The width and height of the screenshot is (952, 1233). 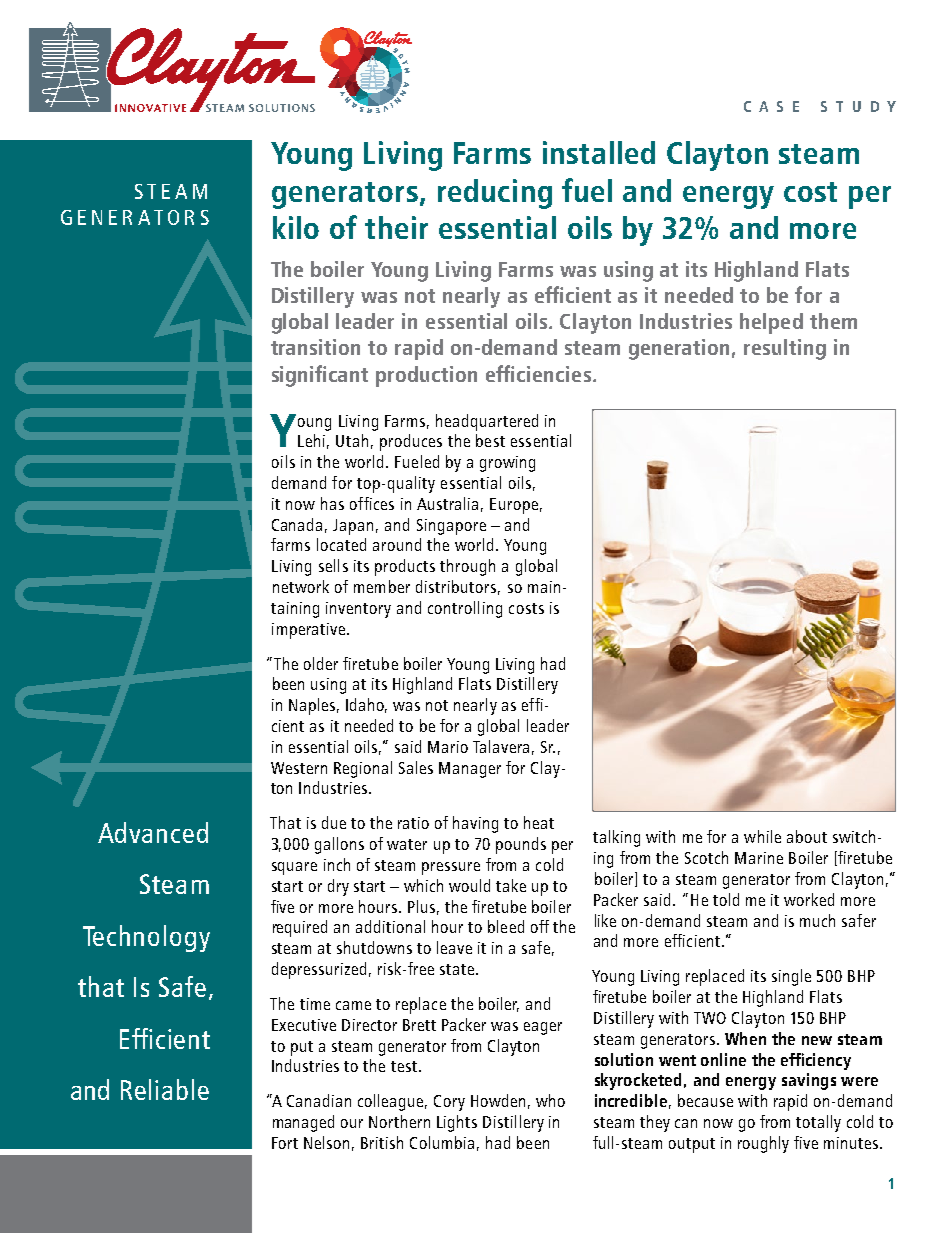 What do you see at coordinates (296, 227) in the screenshot?
I see `kilo` at bounding box center [296, 227].
